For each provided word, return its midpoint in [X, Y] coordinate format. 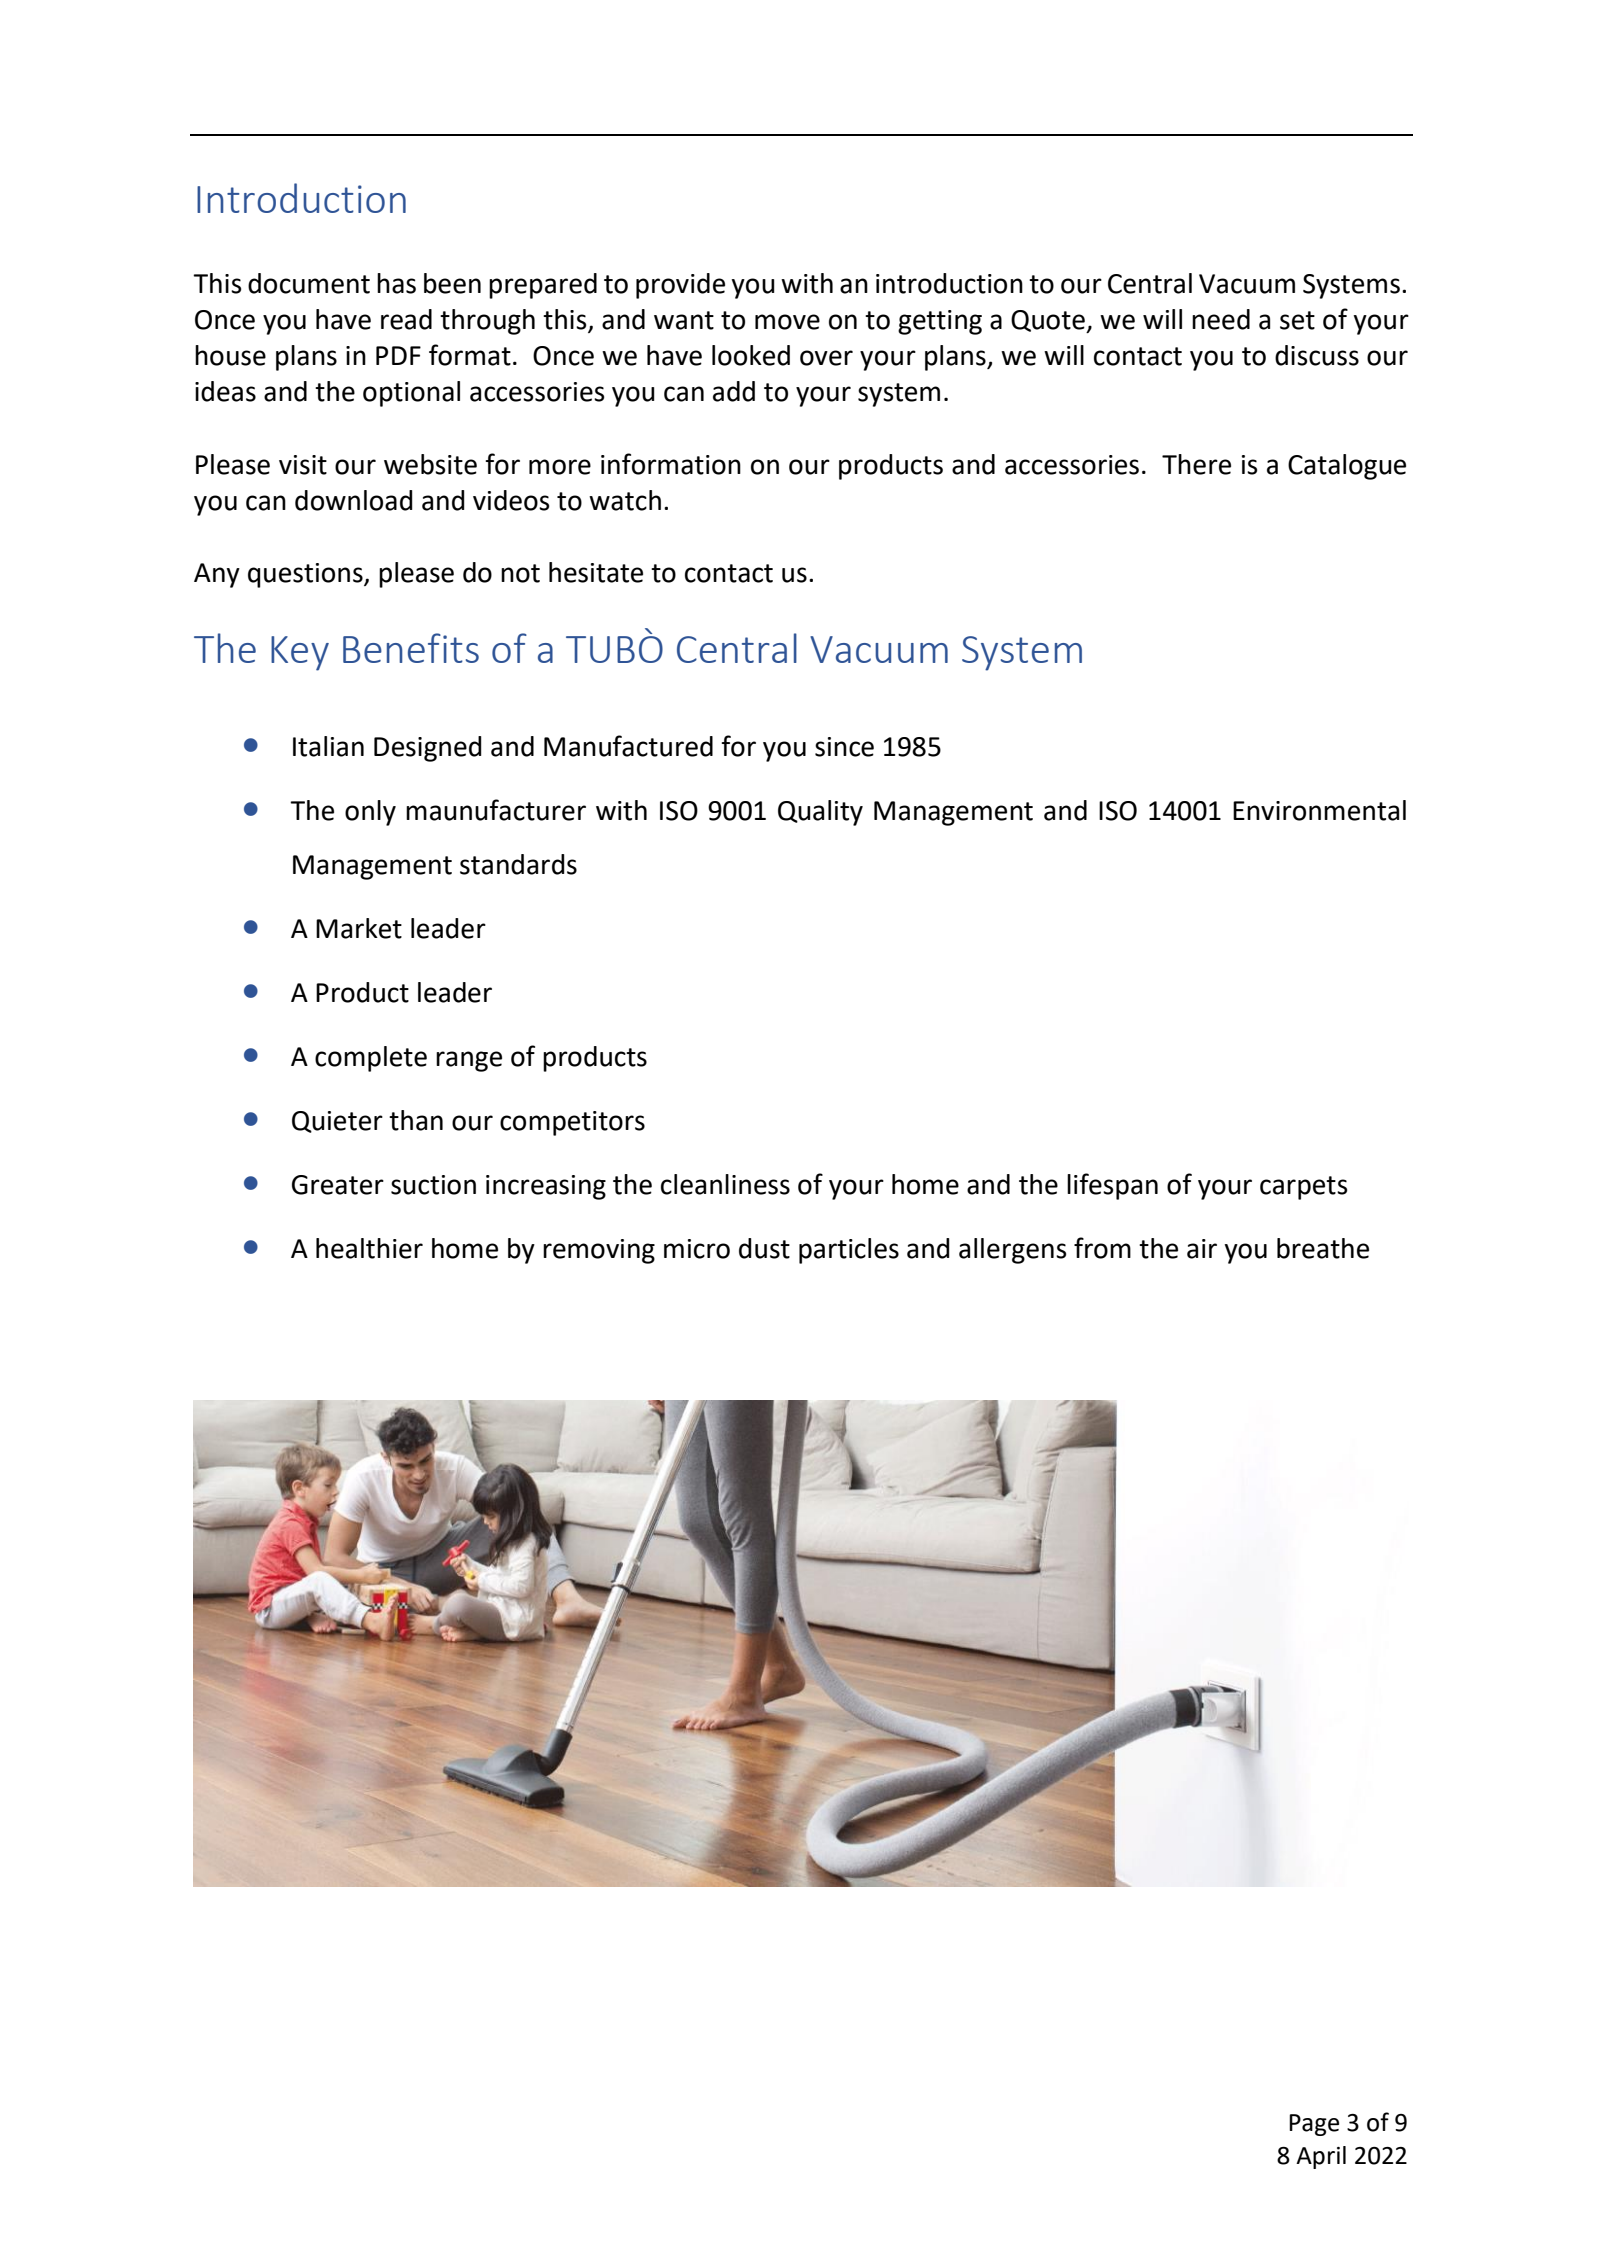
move [787, 322]
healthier [369, 1248]
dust [764, 1248]
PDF [398, 355]
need [1221, 319]
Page [1314, 2125]
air [1202, 1249]
